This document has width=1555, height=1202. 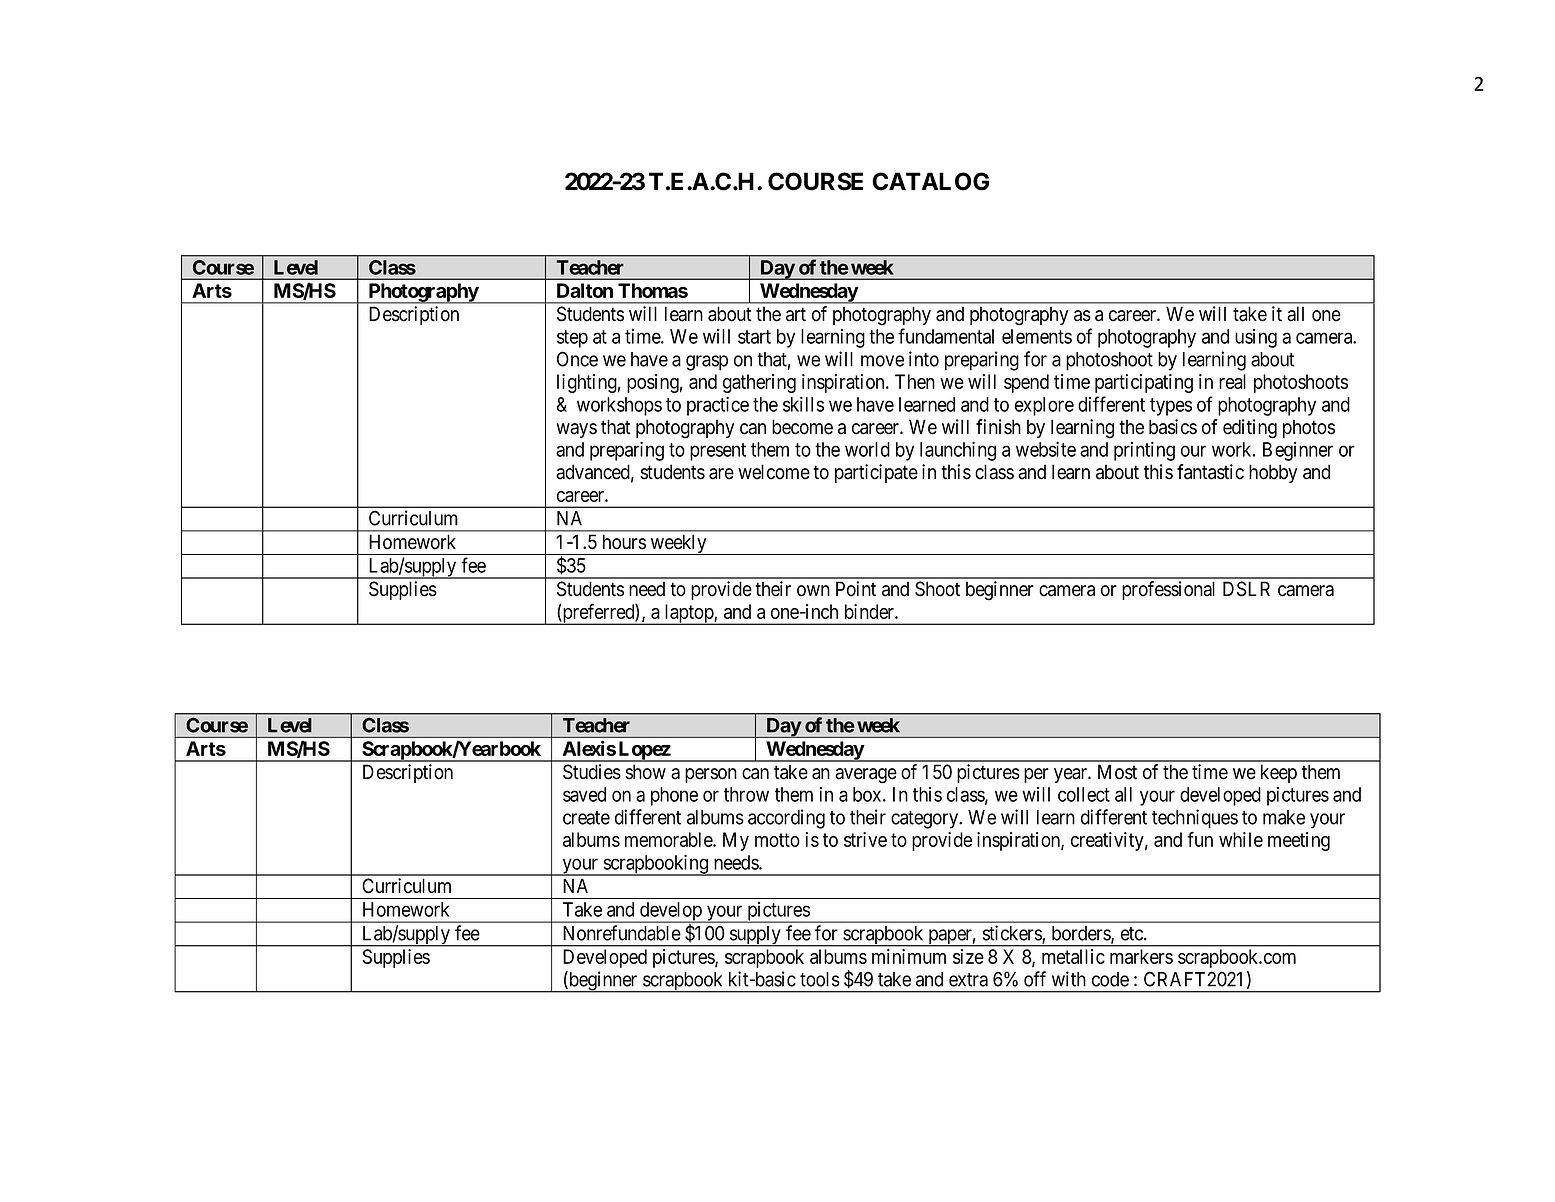 What do you see at coordinates (930, 181) in the document?
I see `CATALOG` at bounding box center [930, 181].
